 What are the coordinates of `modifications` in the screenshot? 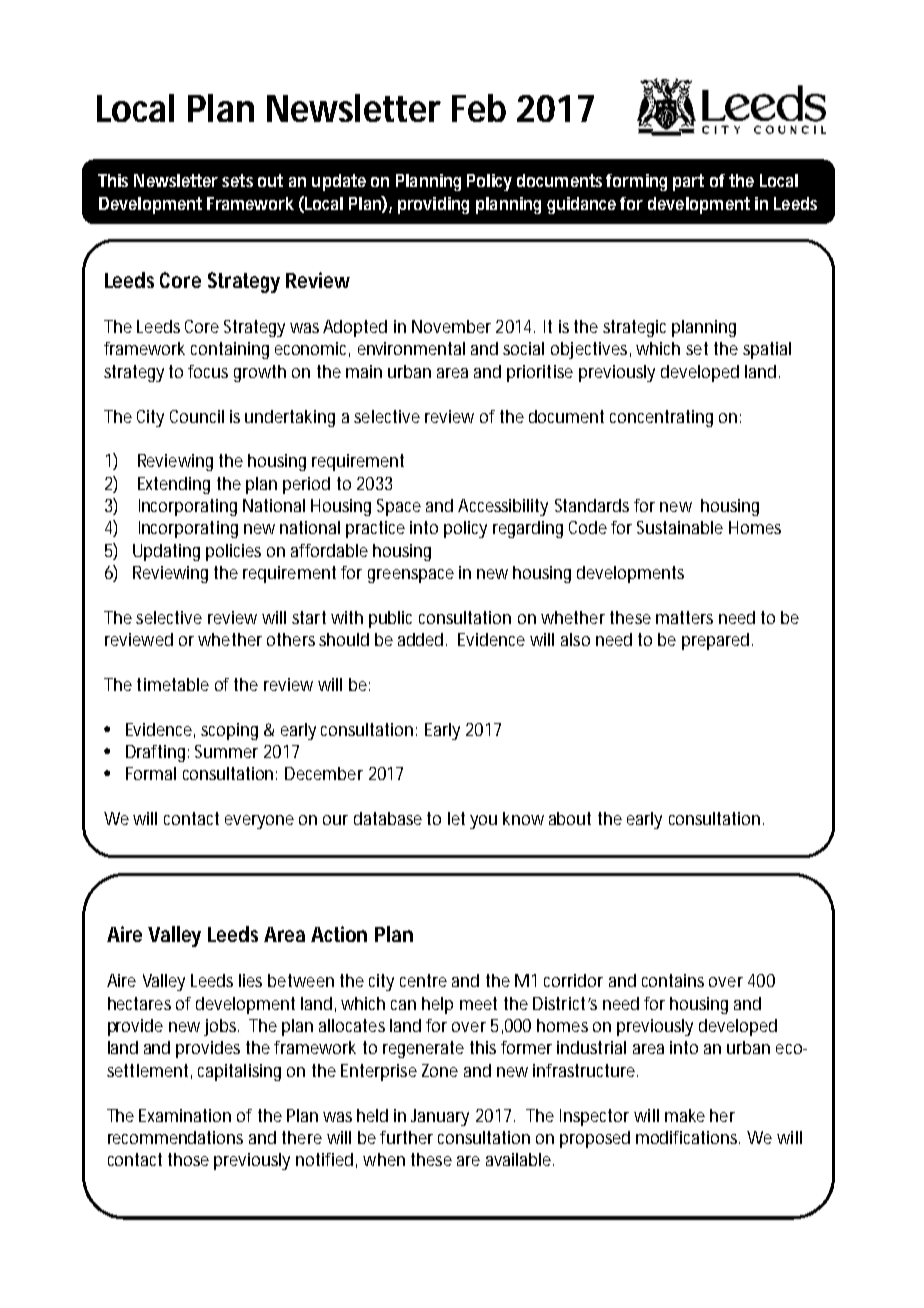 It's located at (688, 1137).
